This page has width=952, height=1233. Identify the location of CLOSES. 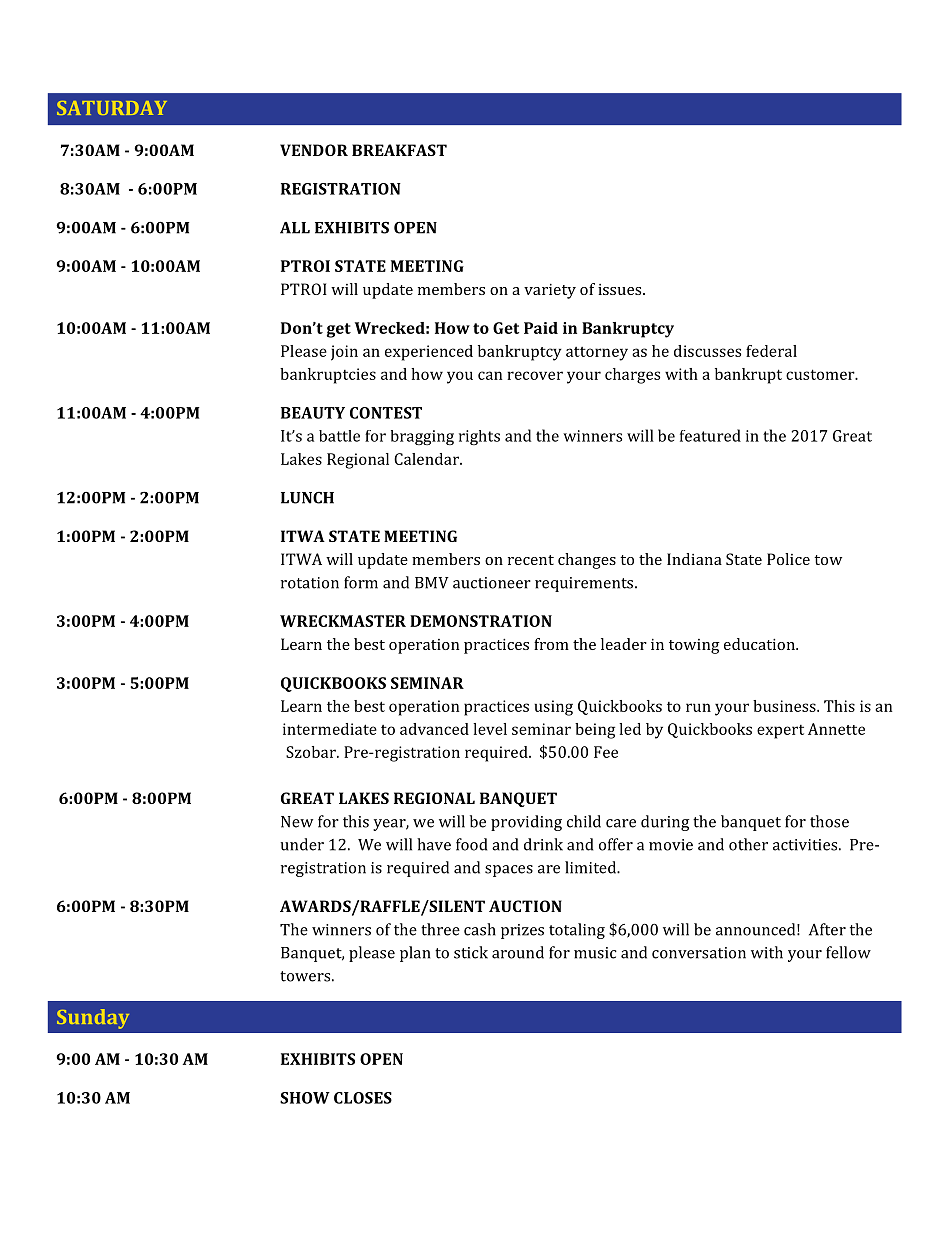
(363, 1098).
